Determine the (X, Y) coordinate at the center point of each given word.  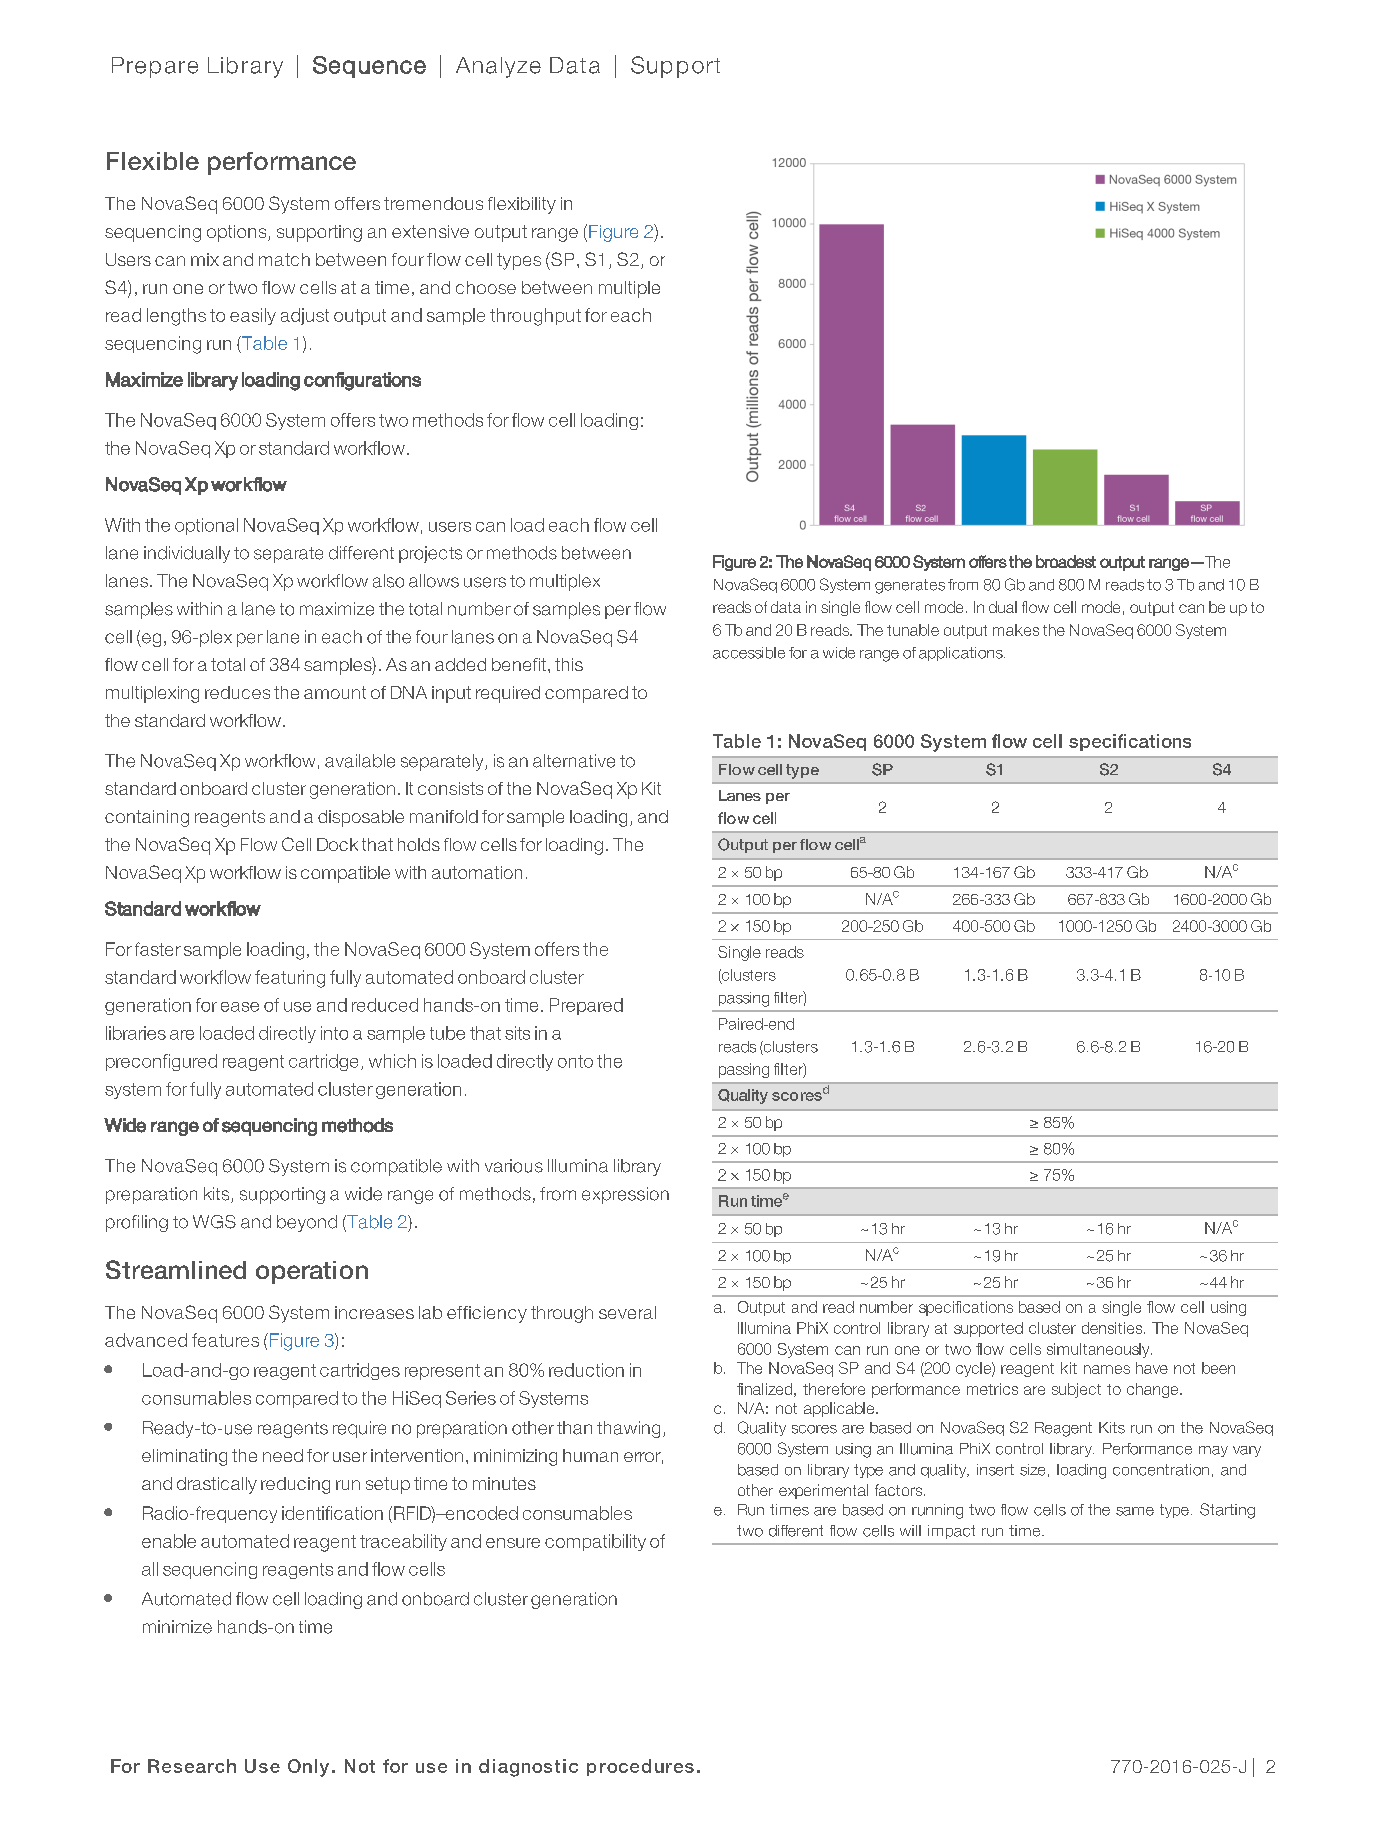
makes (1016, 630)
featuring (290, 979)
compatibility (595, 1542)
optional (206, 526)
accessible (749, 653)
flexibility (522, 205)
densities (1113, 1328)
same (1135, 1511)
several (627, 1312)
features (225, 1340)
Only (308, 1768)
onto (575, 1061)
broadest (1066, 561)
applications (962, 654)
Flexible (153, 161)
